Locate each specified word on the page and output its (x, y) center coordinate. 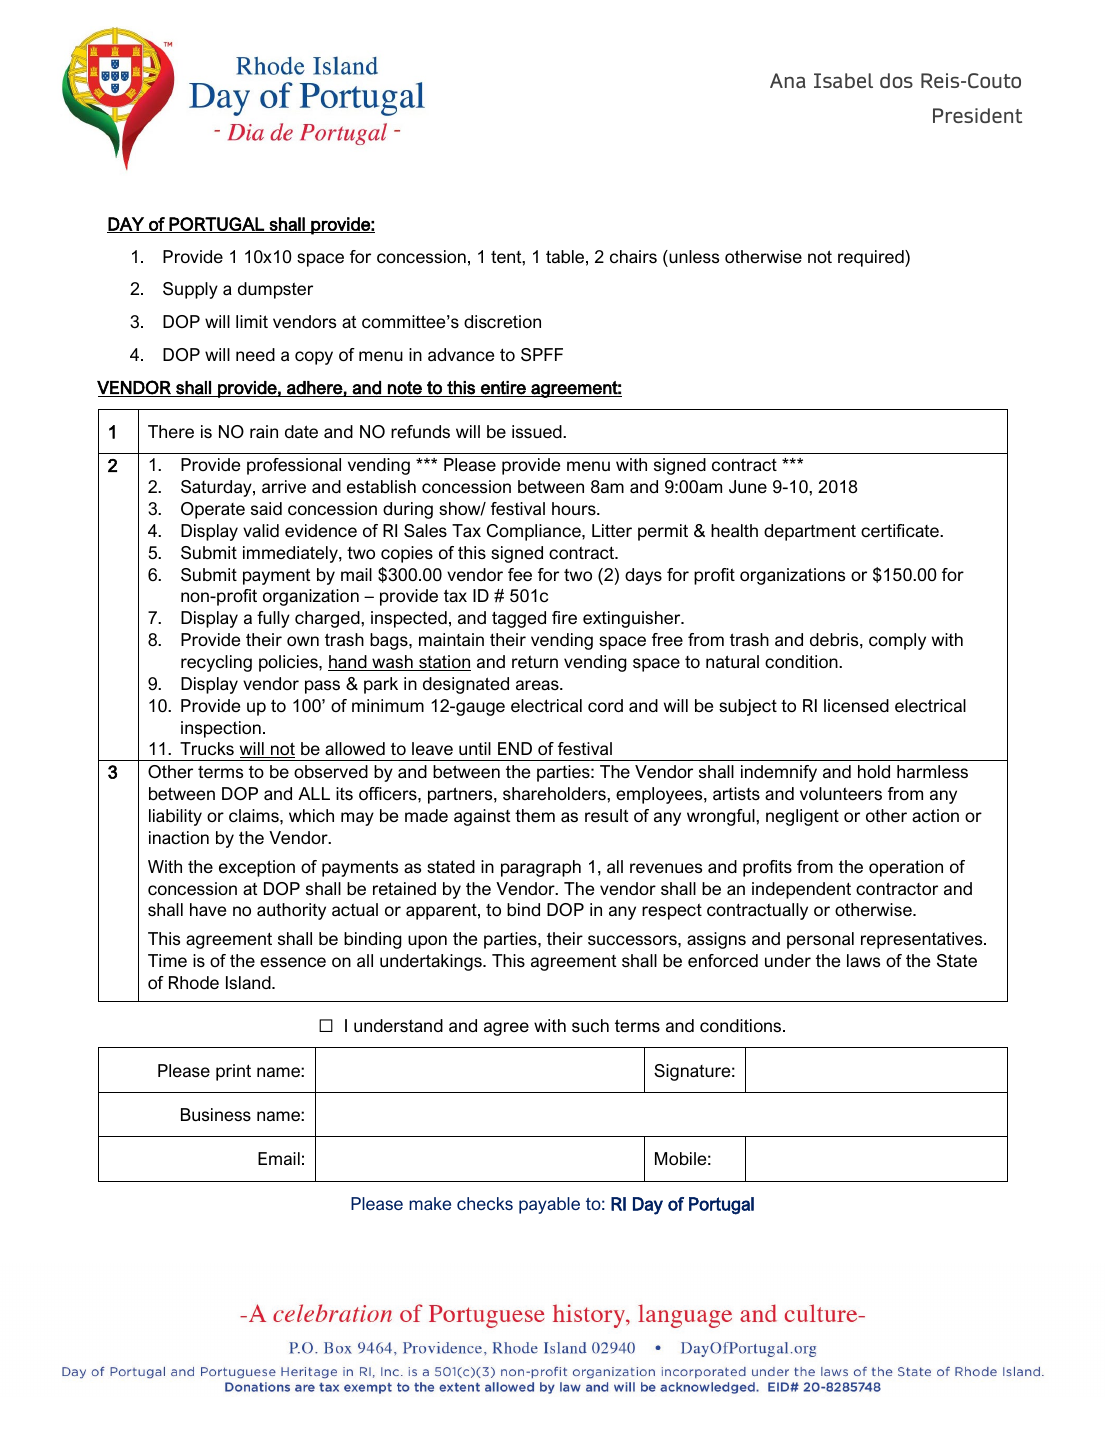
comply (897, 641)
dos (896, 80)
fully (273, 619)
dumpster (275, 290)
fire (564, 617)
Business (216, 1115)
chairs (633, 257)
